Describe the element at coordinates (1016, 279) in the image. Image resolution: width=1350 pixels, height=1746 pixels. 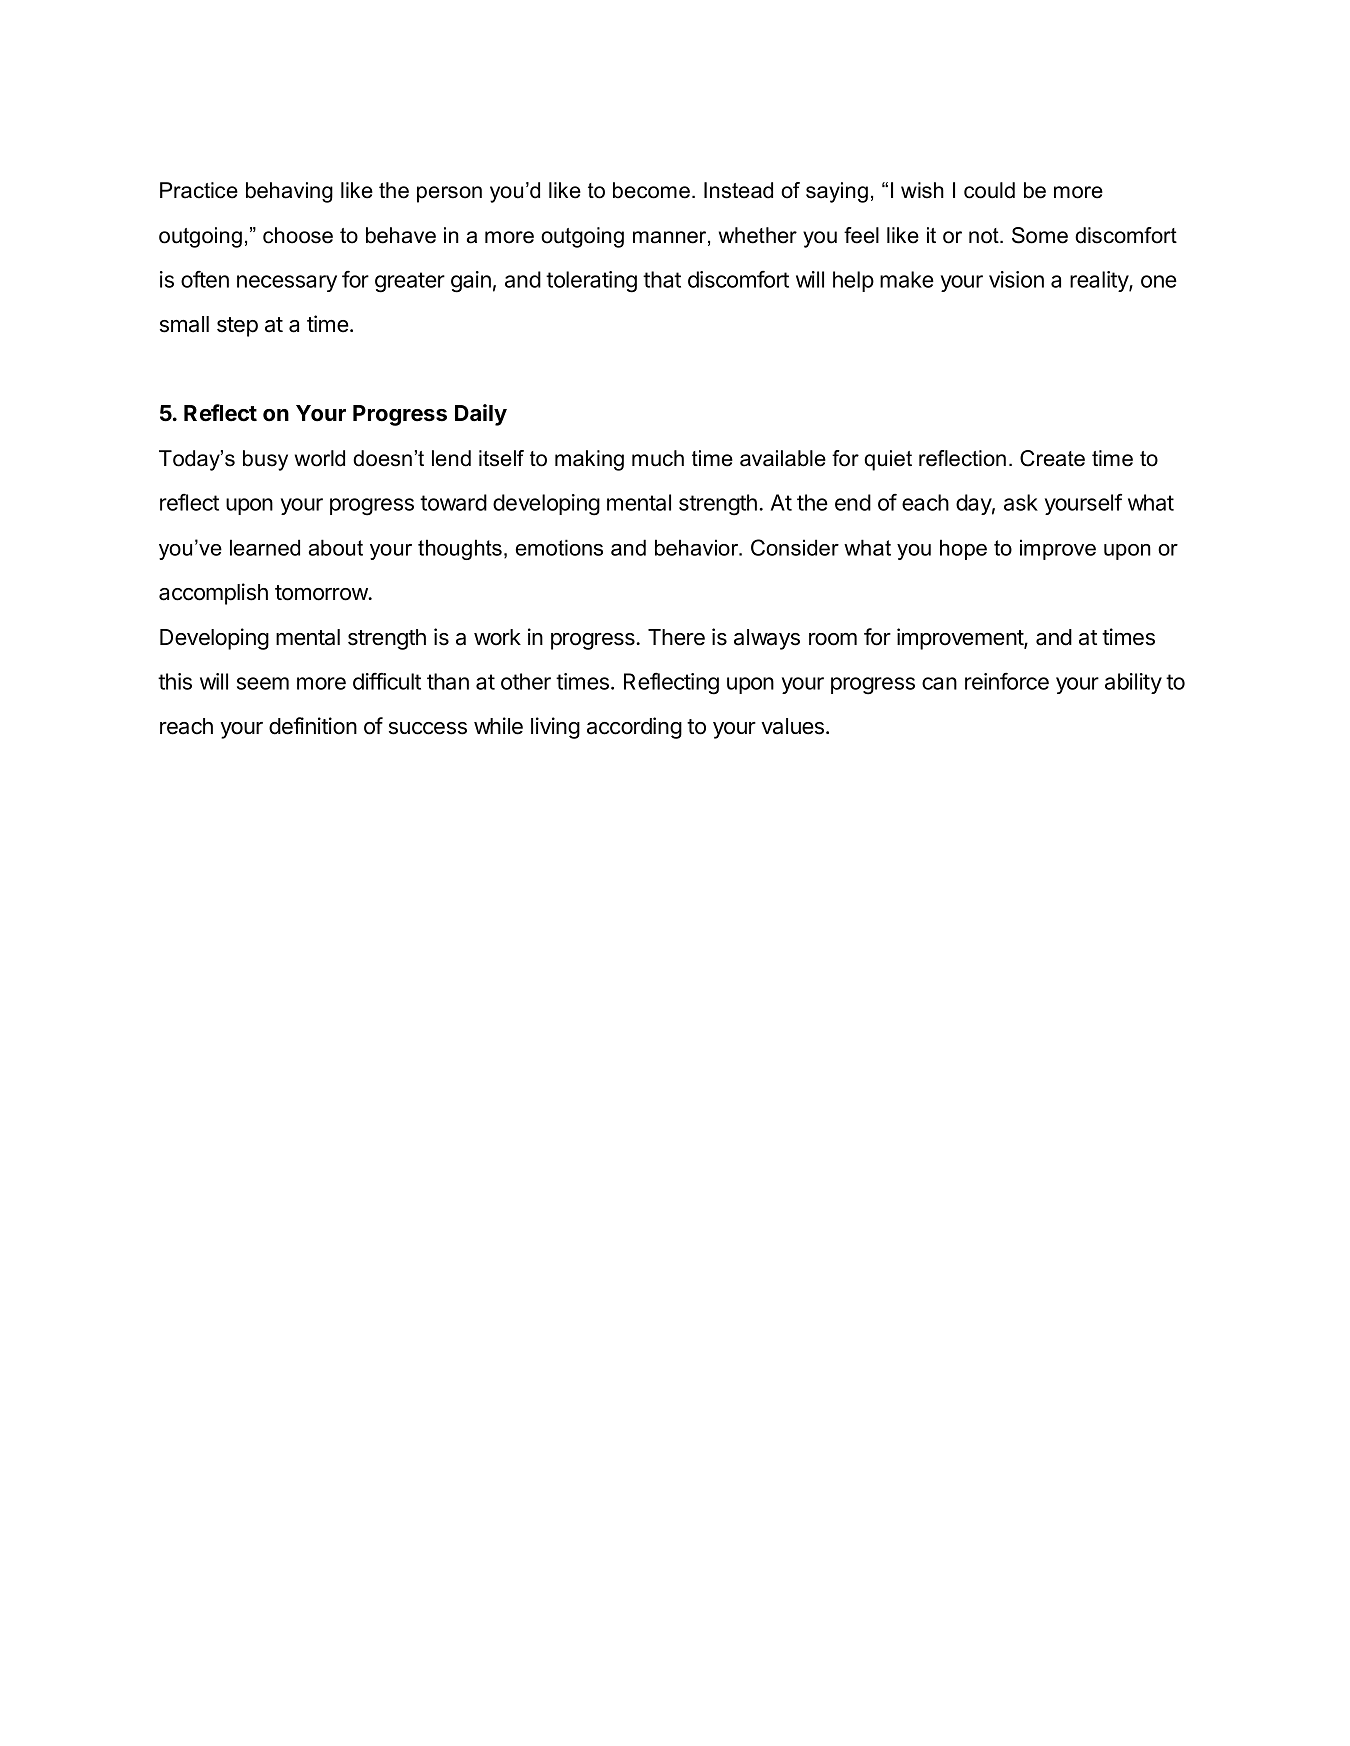
I see `vision` at that location.
